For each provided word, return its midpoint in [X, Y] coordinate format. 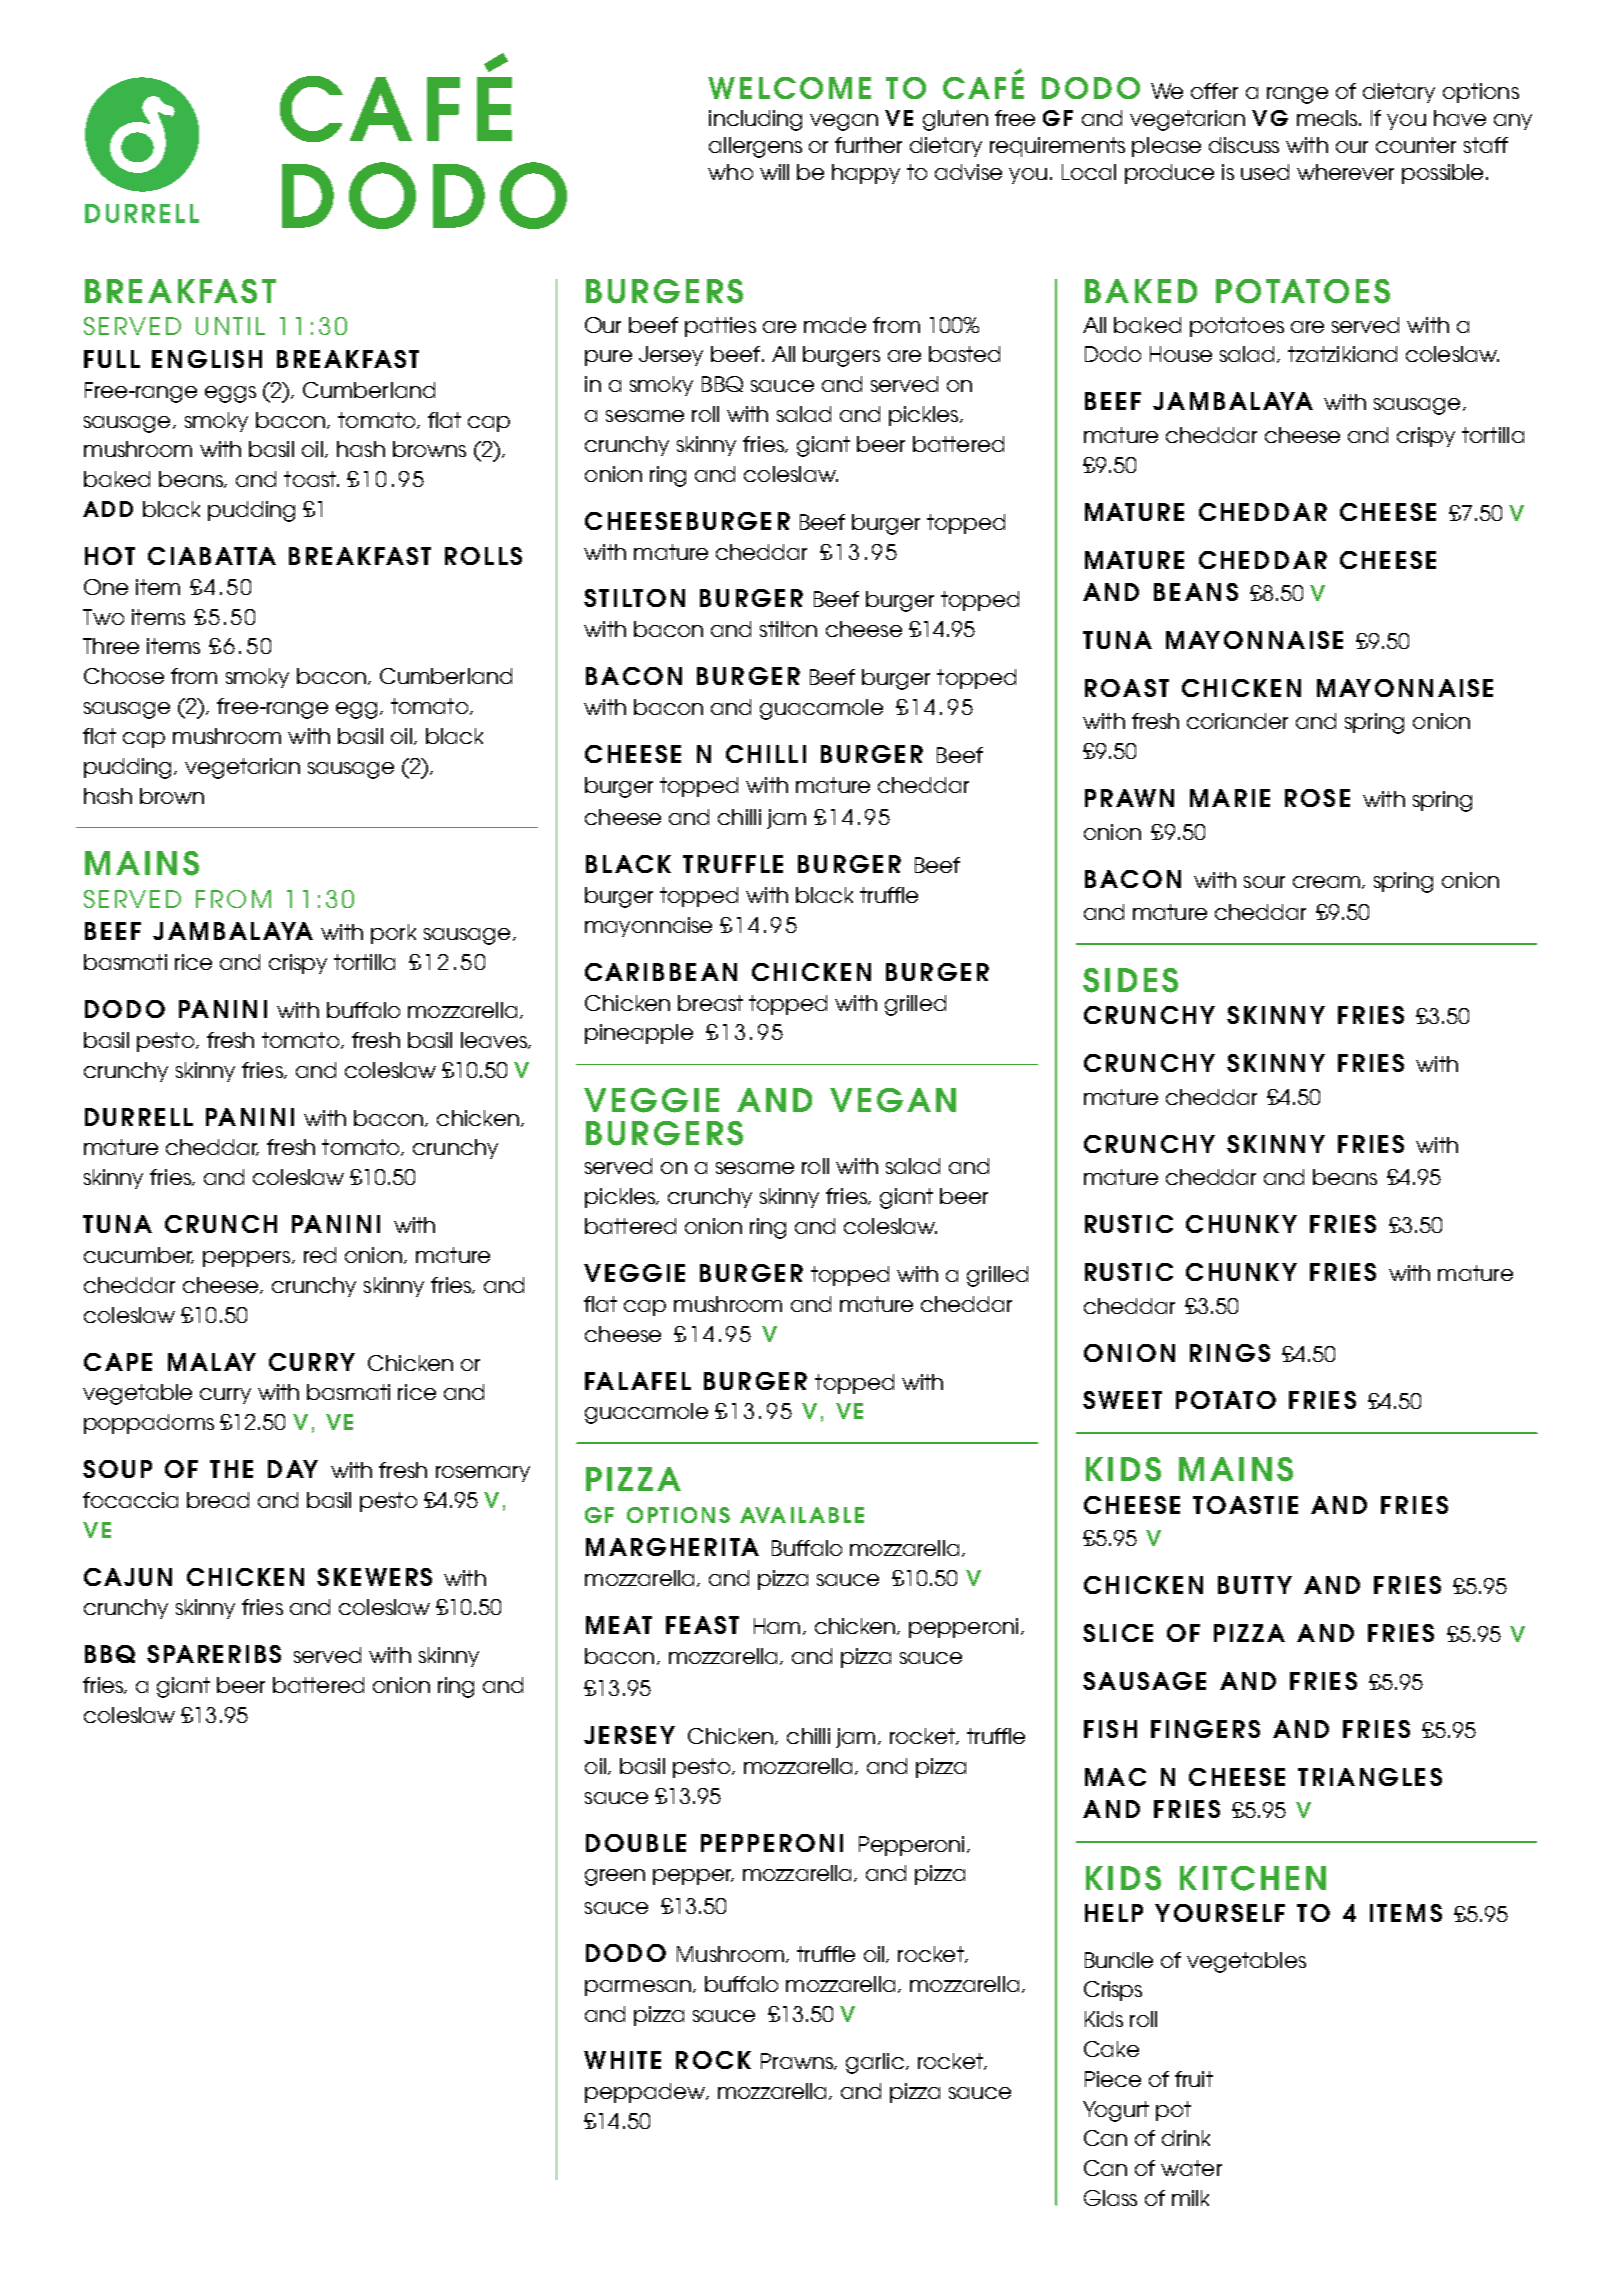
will [774, 172]
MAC [1115, 1777]
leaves [495, 1040]
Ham [777, 1626]
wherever [1345, 172]
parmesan [638, 1988]
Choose [124, 676]
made [835, 325]
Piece [1113, 2079]
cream [1326, 882]
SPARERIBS [214, 1654]
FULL [112, 359]
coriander [1237, 721]
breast [710, 1003]
